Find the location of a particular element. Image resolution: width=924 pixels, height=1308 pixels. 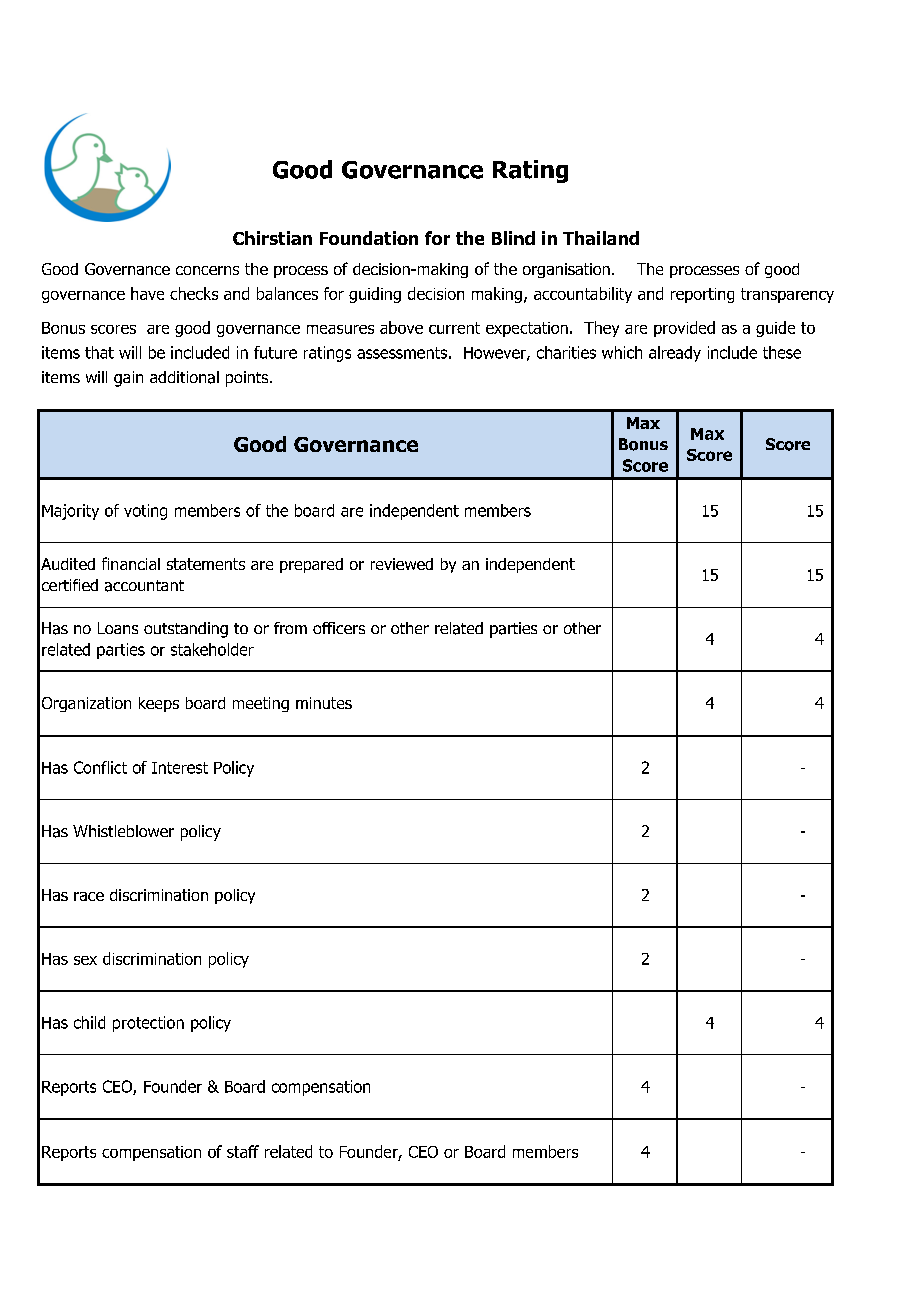

have is located at coordinates (147, 293).
